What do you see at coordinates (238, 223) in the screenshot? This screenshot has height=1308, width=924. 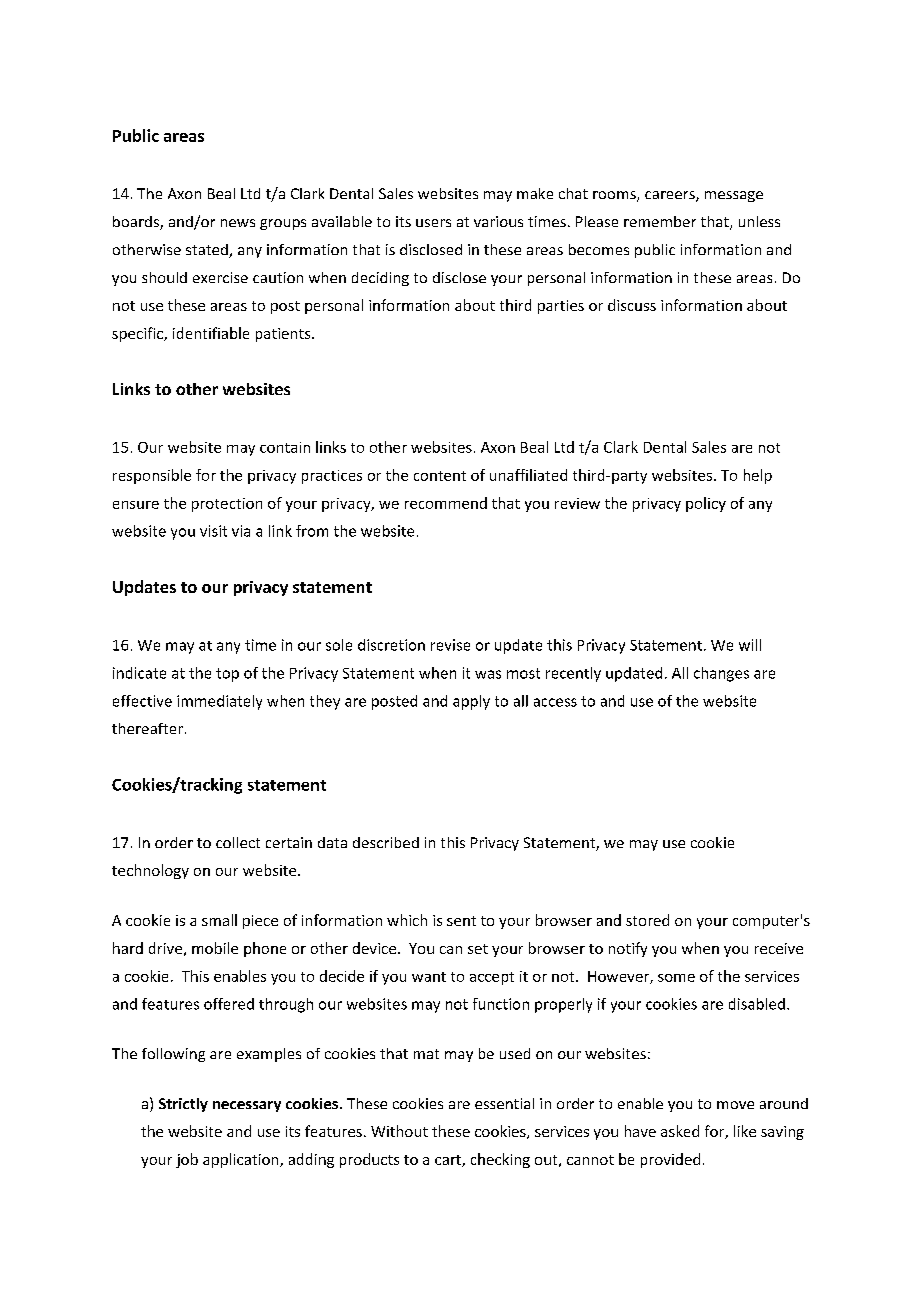 I see `news` at bounding box center [238, 223].
